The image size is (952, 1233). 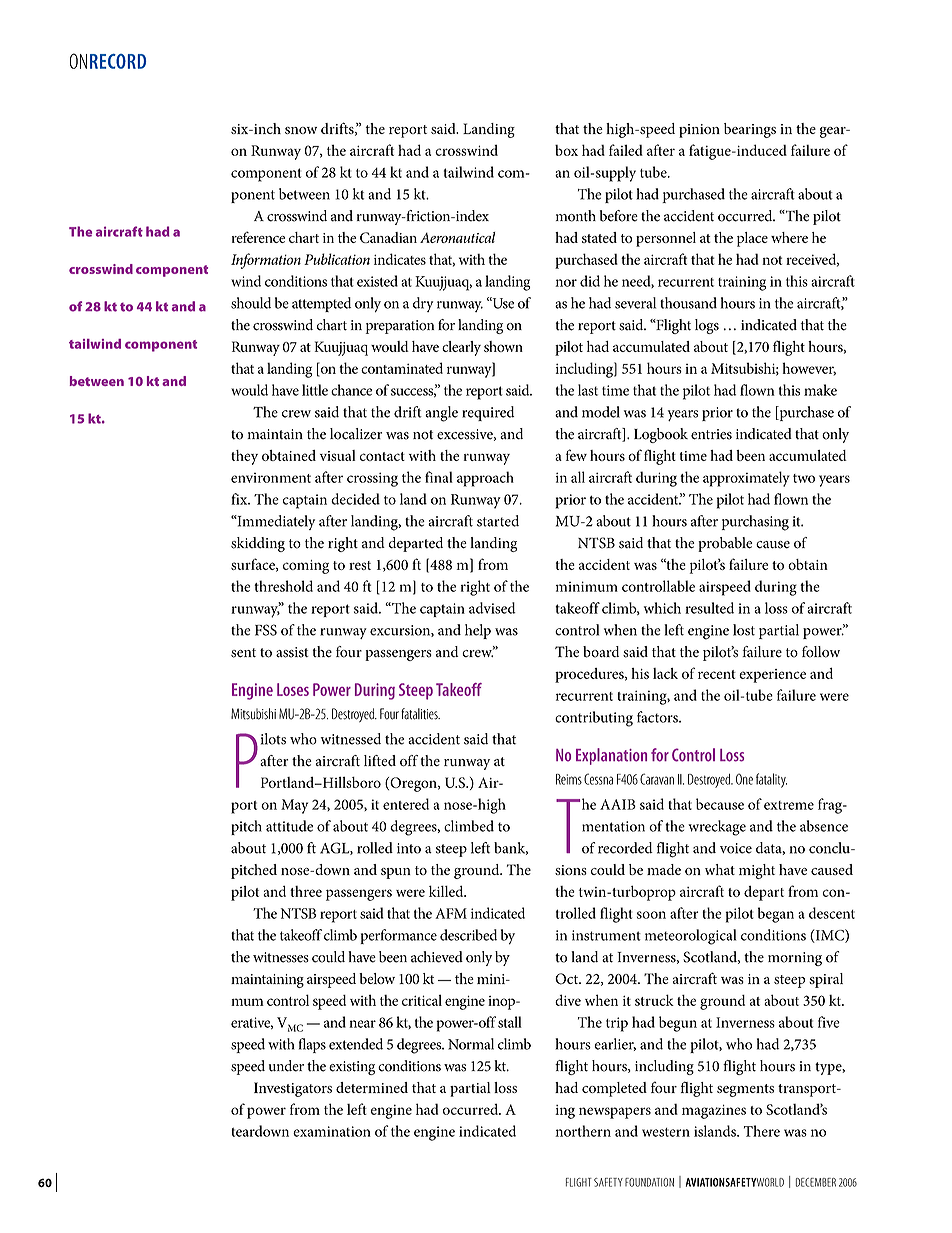 What do you see at coordinates (301, 130) in the image?
I see `snow` at bounding box center [301, 130].
